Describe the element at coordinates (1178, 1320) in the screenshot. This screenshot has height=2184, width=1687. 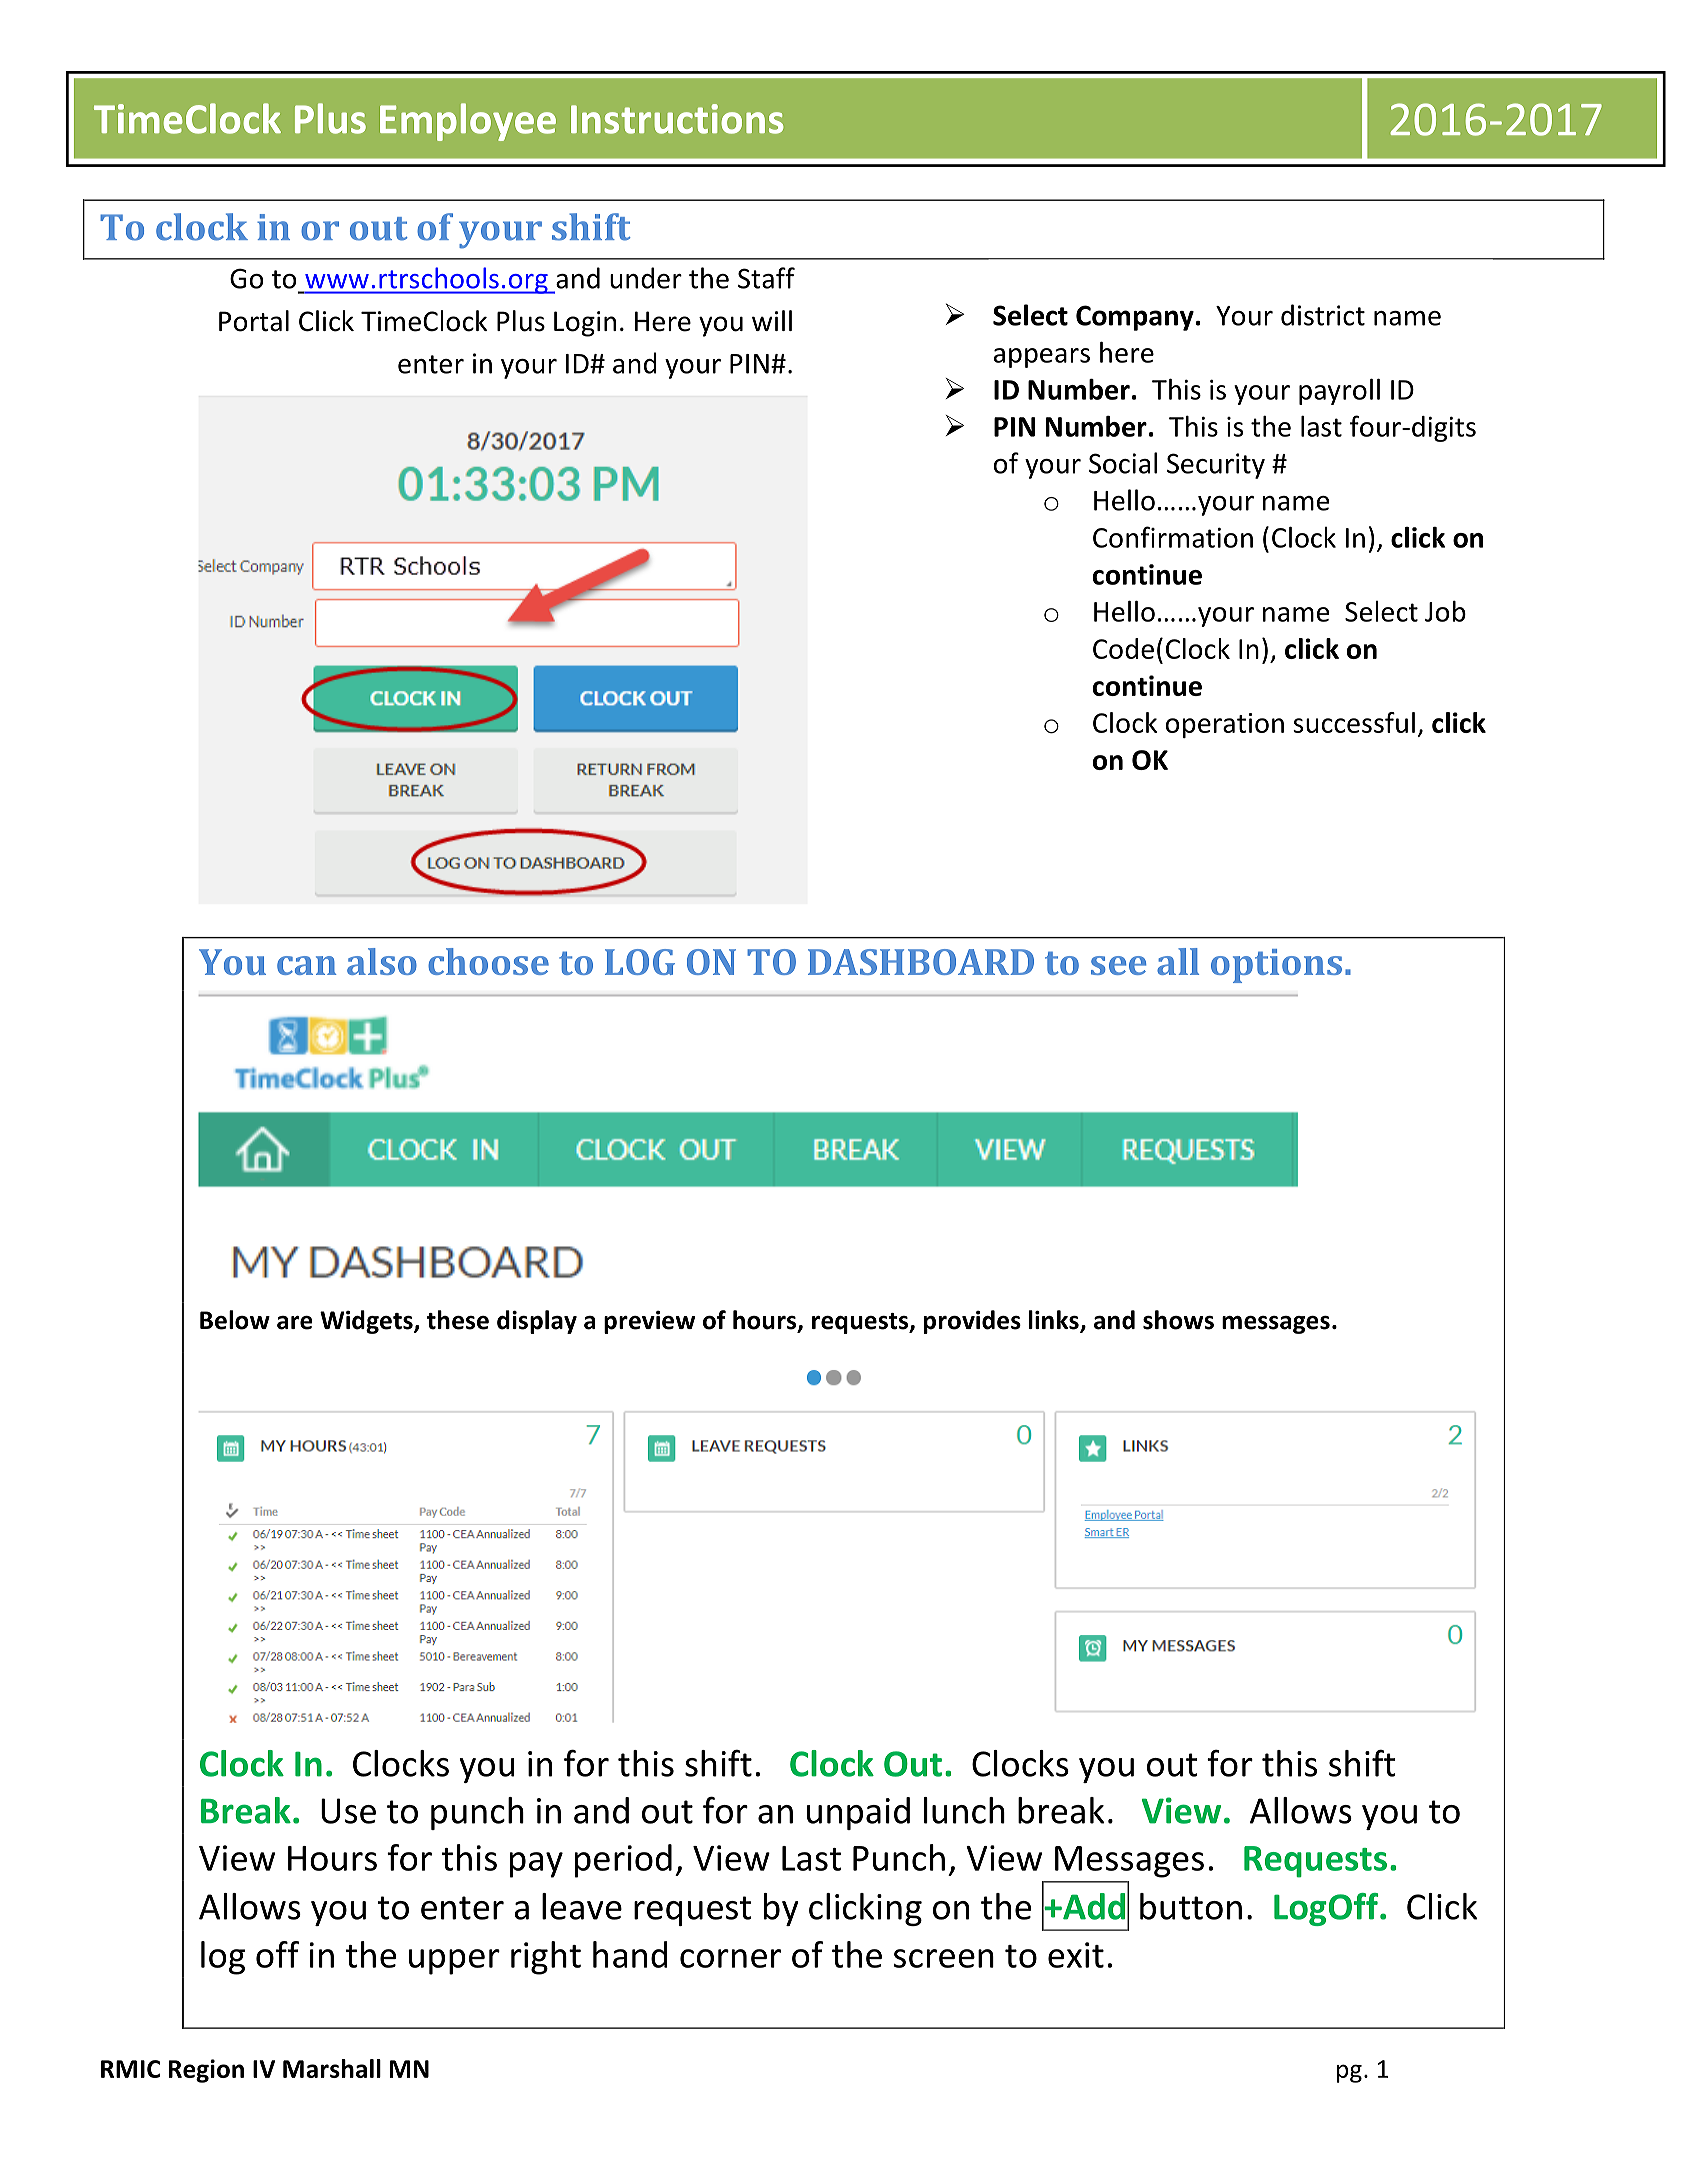
I see `shows` at that location.
